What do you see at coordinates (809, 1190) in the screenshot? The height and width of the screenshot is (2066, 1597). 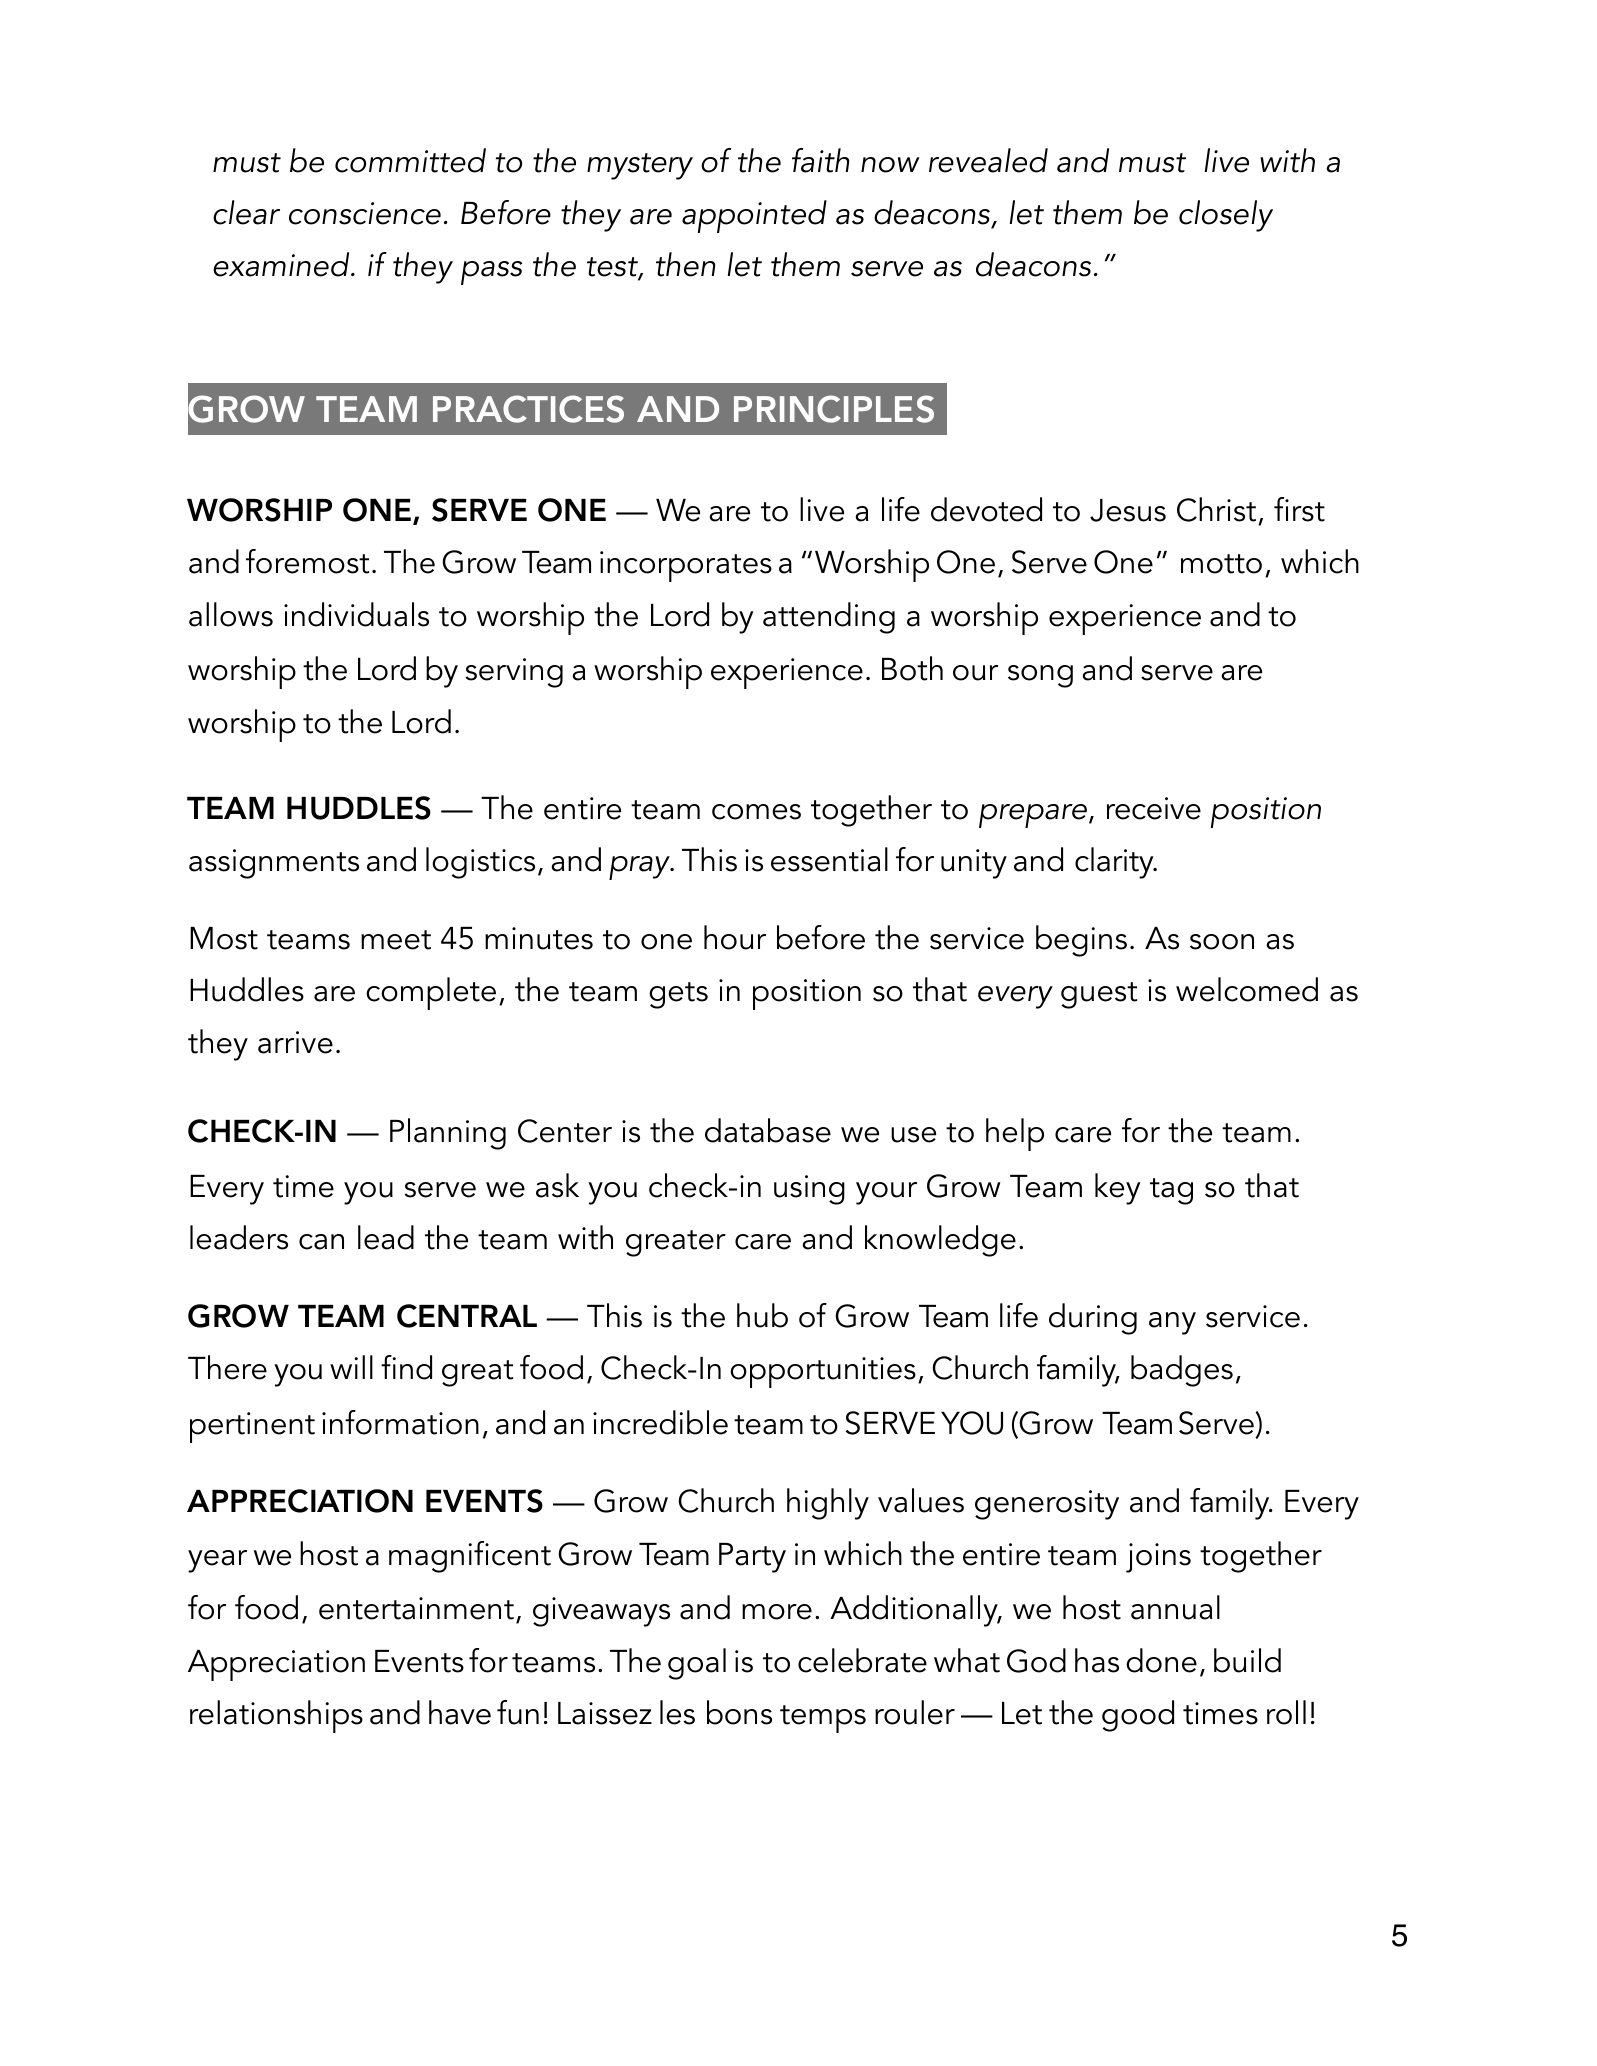 I see `using` at bounding box center [809, 1190].
